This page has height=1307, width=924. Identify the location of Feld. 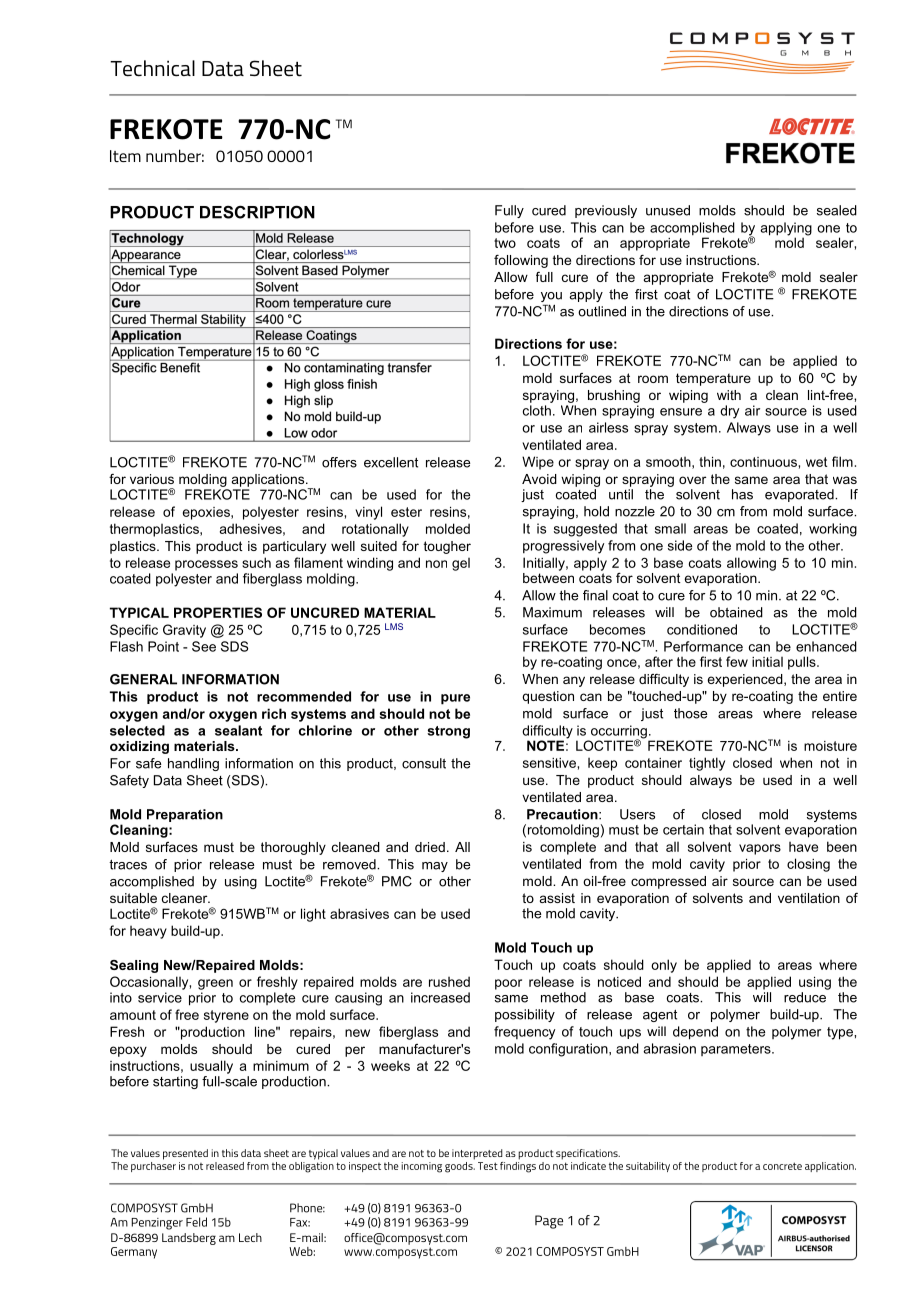
(196, 1222).
